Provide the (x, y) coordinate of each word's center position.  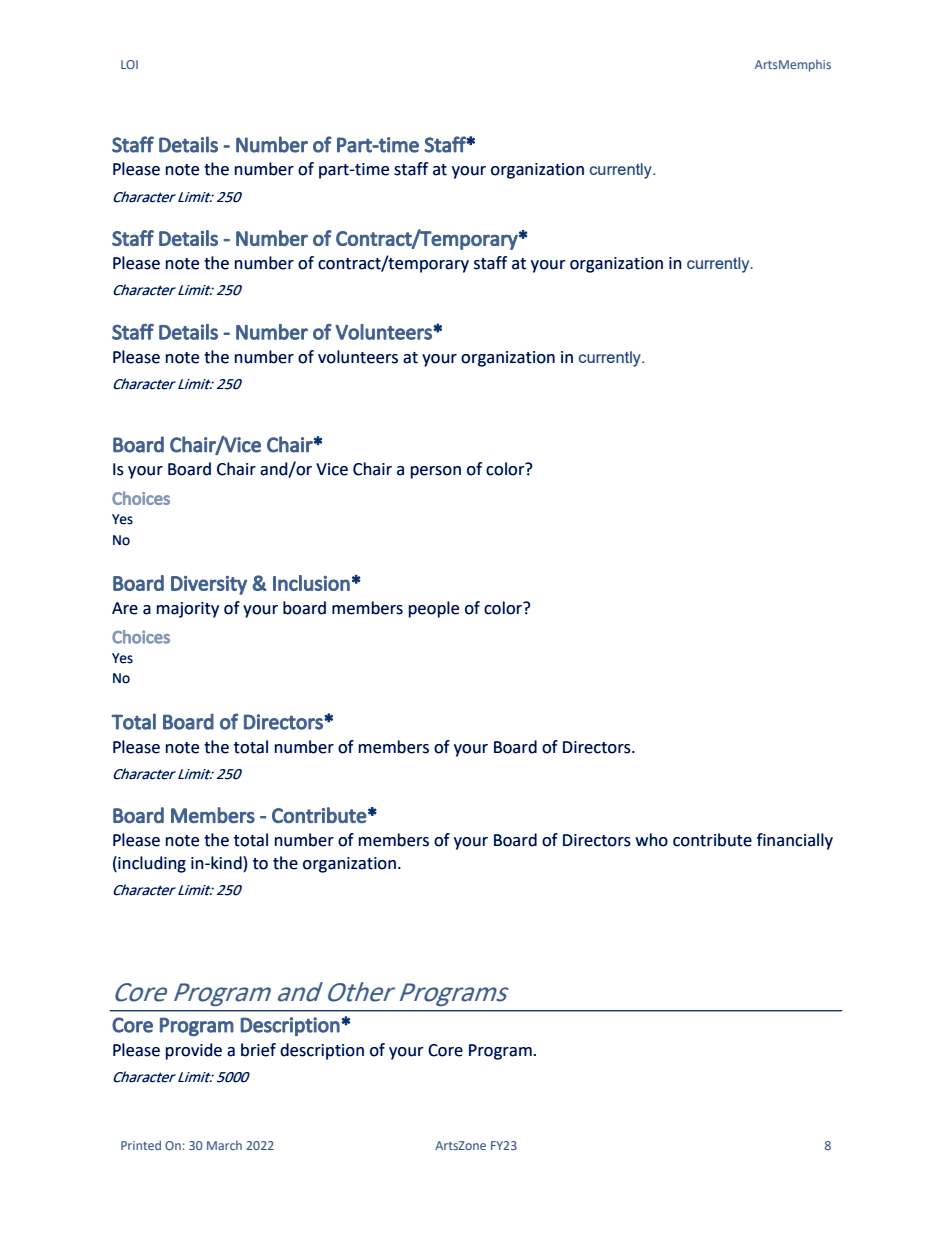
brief (258, 1050)
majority (188, 610)
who (651, 840)
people (434, 609)
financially (795, 841)
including (151, 864)
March (224, 1145)
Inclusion (311, 583)
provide (194, 1051)
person (436, 472)
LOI (129, 64)
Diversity (209, 585)
